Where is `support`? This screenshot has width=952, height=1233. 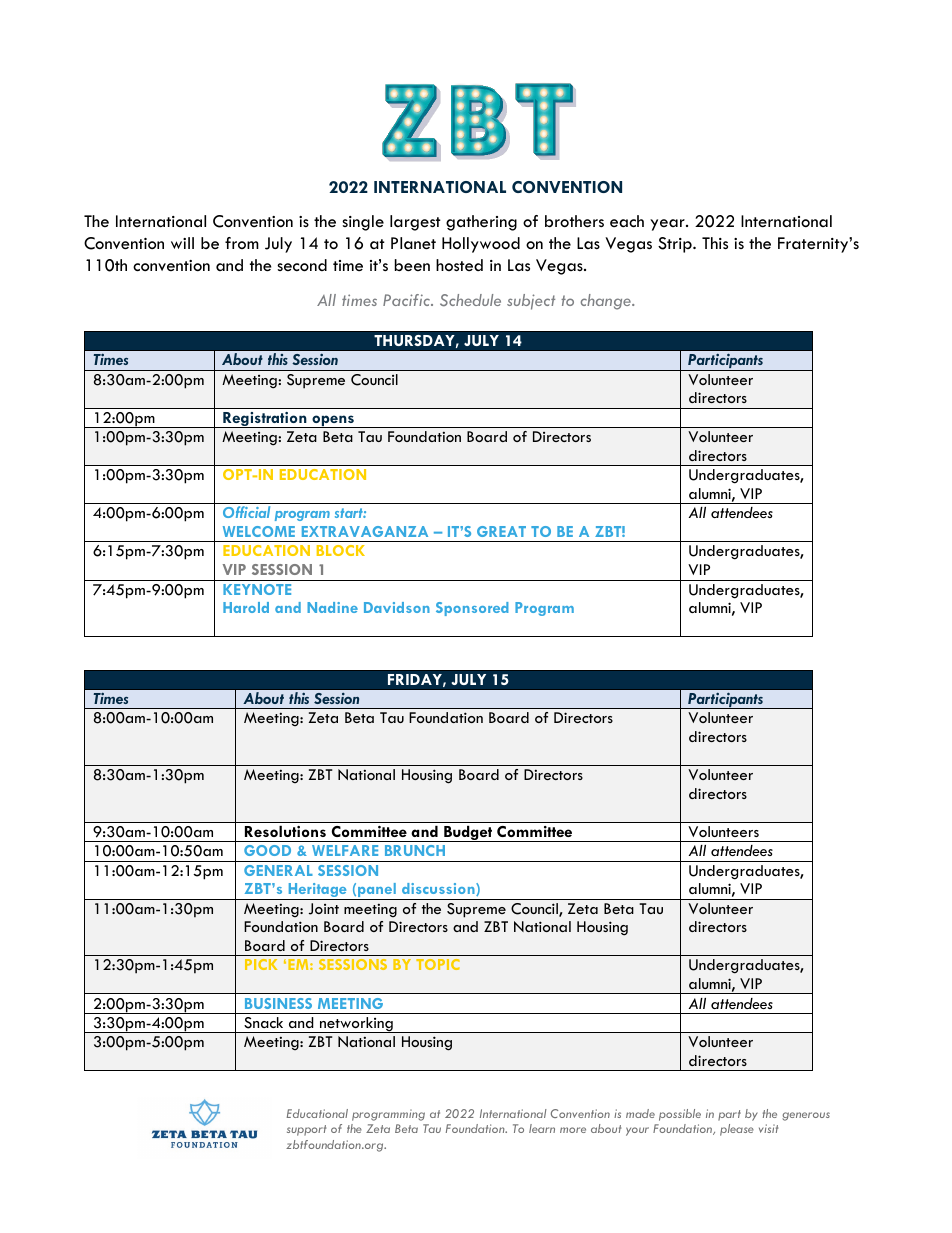
support is located at coordinates (306, 1130).
